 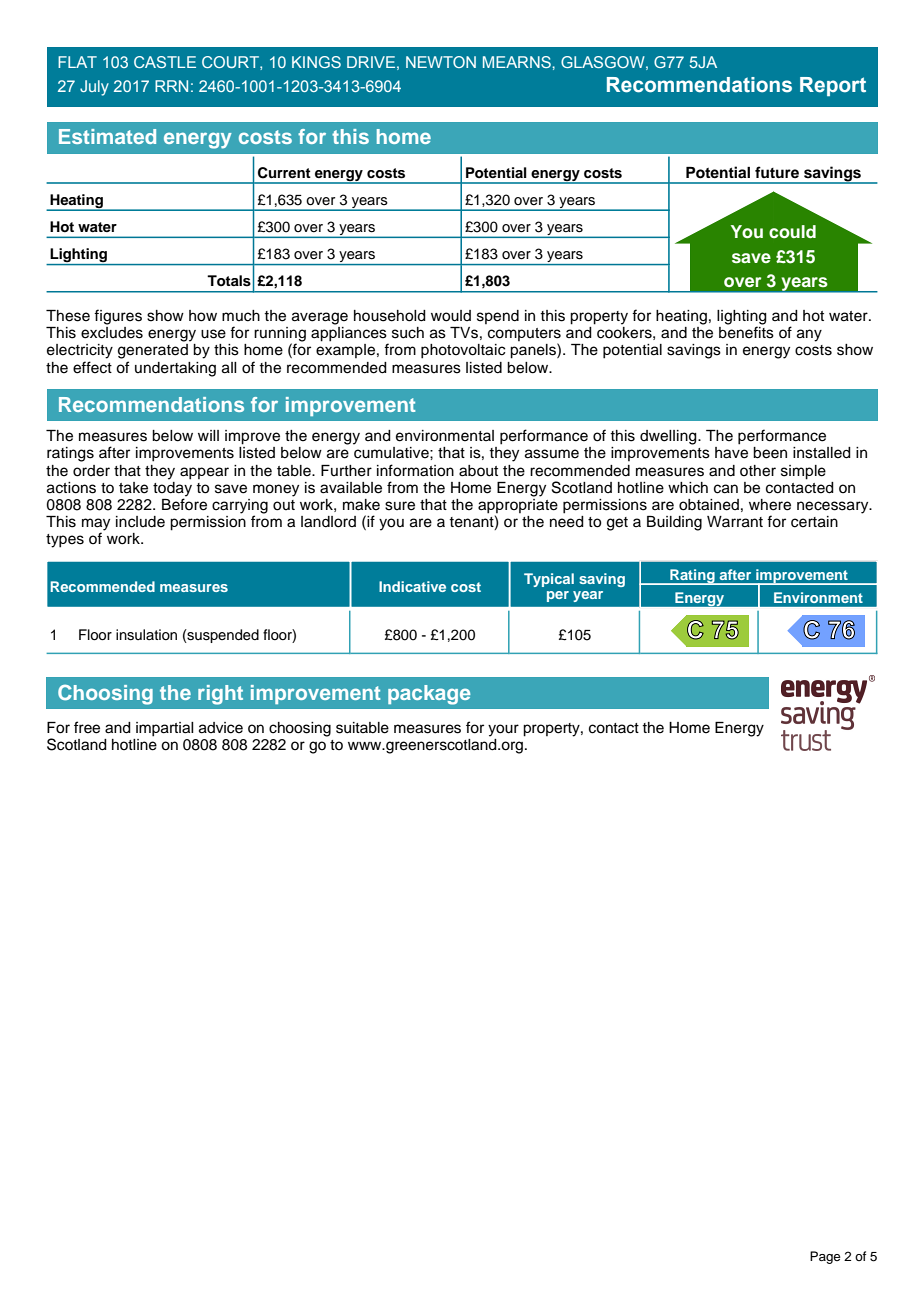 I want to click on Warrant, so click(x=735, y=522).
